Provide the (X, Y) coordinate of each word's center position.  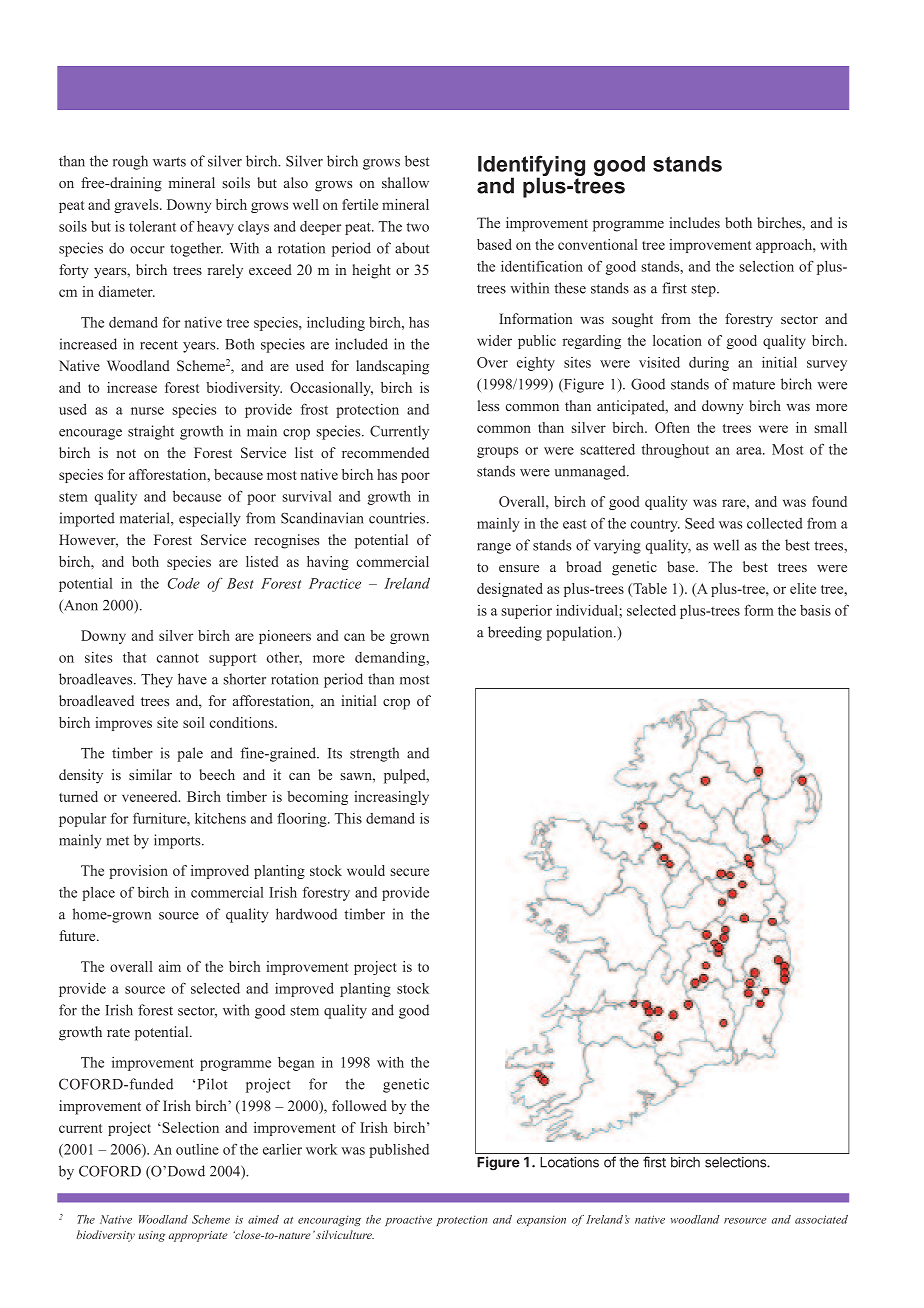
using (152, 1236)
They (157, 680)
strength (374, 754)
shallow (405, 182)
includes (694, 222)
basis (815, 610)
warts (169, 162)
